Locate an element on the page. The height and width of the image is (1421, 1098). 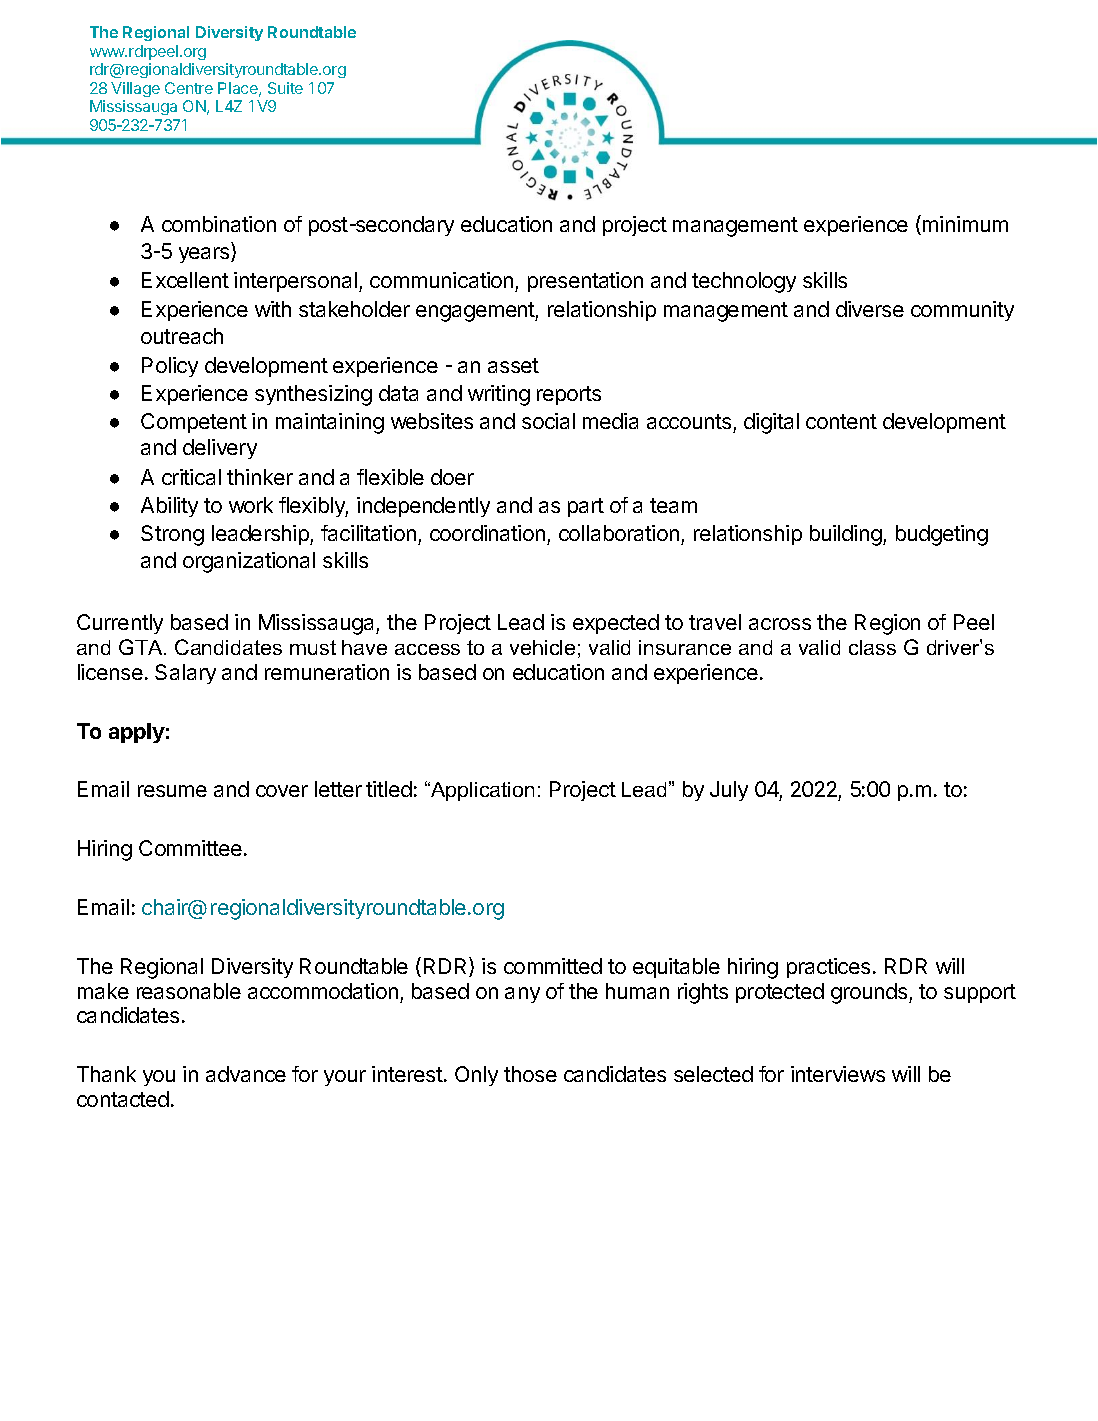
diverse is located at coordinates (870, 309).
